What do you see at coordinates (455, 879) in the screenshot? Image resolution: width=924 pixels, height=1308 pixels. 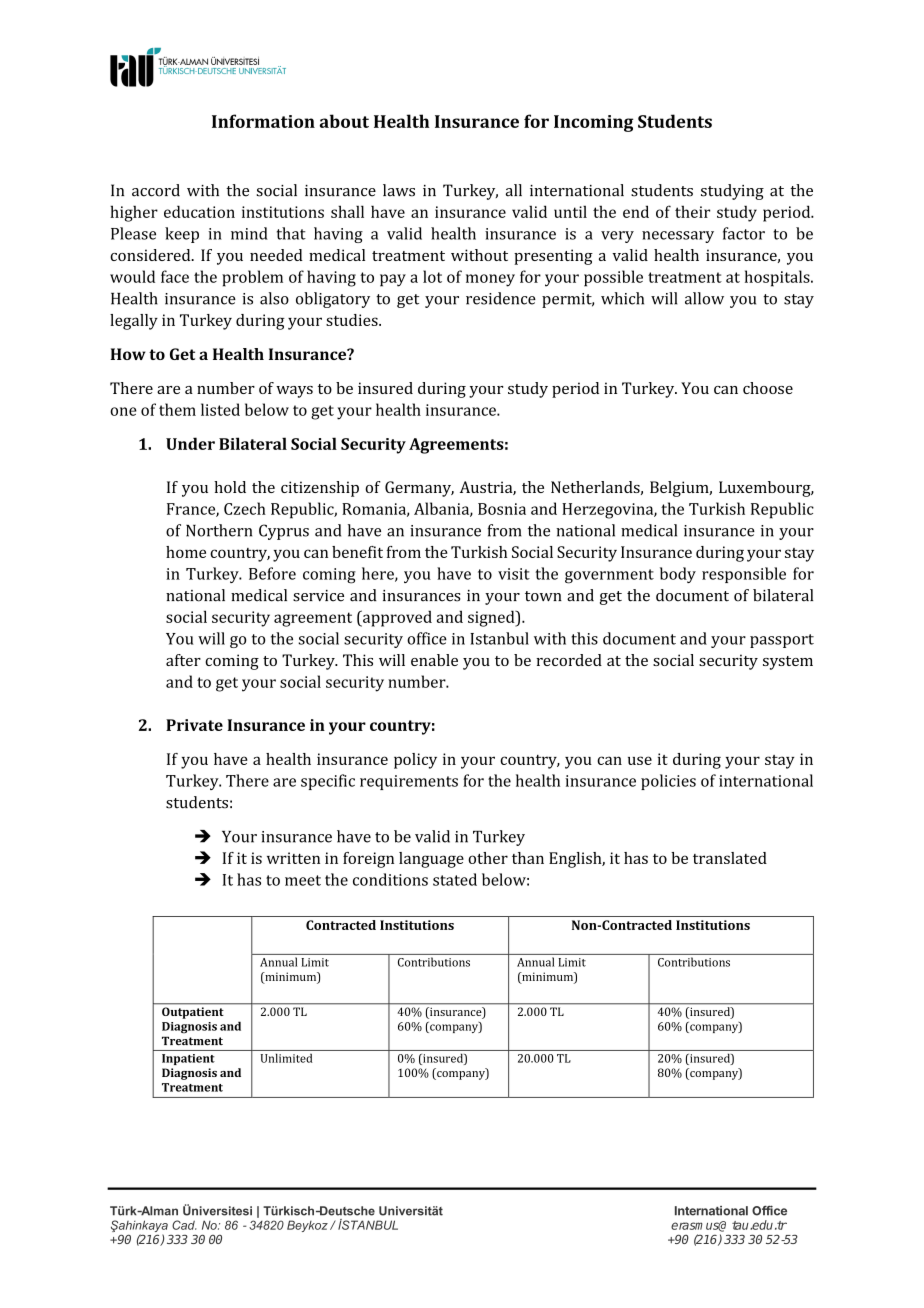 I see `stated` at bounding box center [455, 879].
